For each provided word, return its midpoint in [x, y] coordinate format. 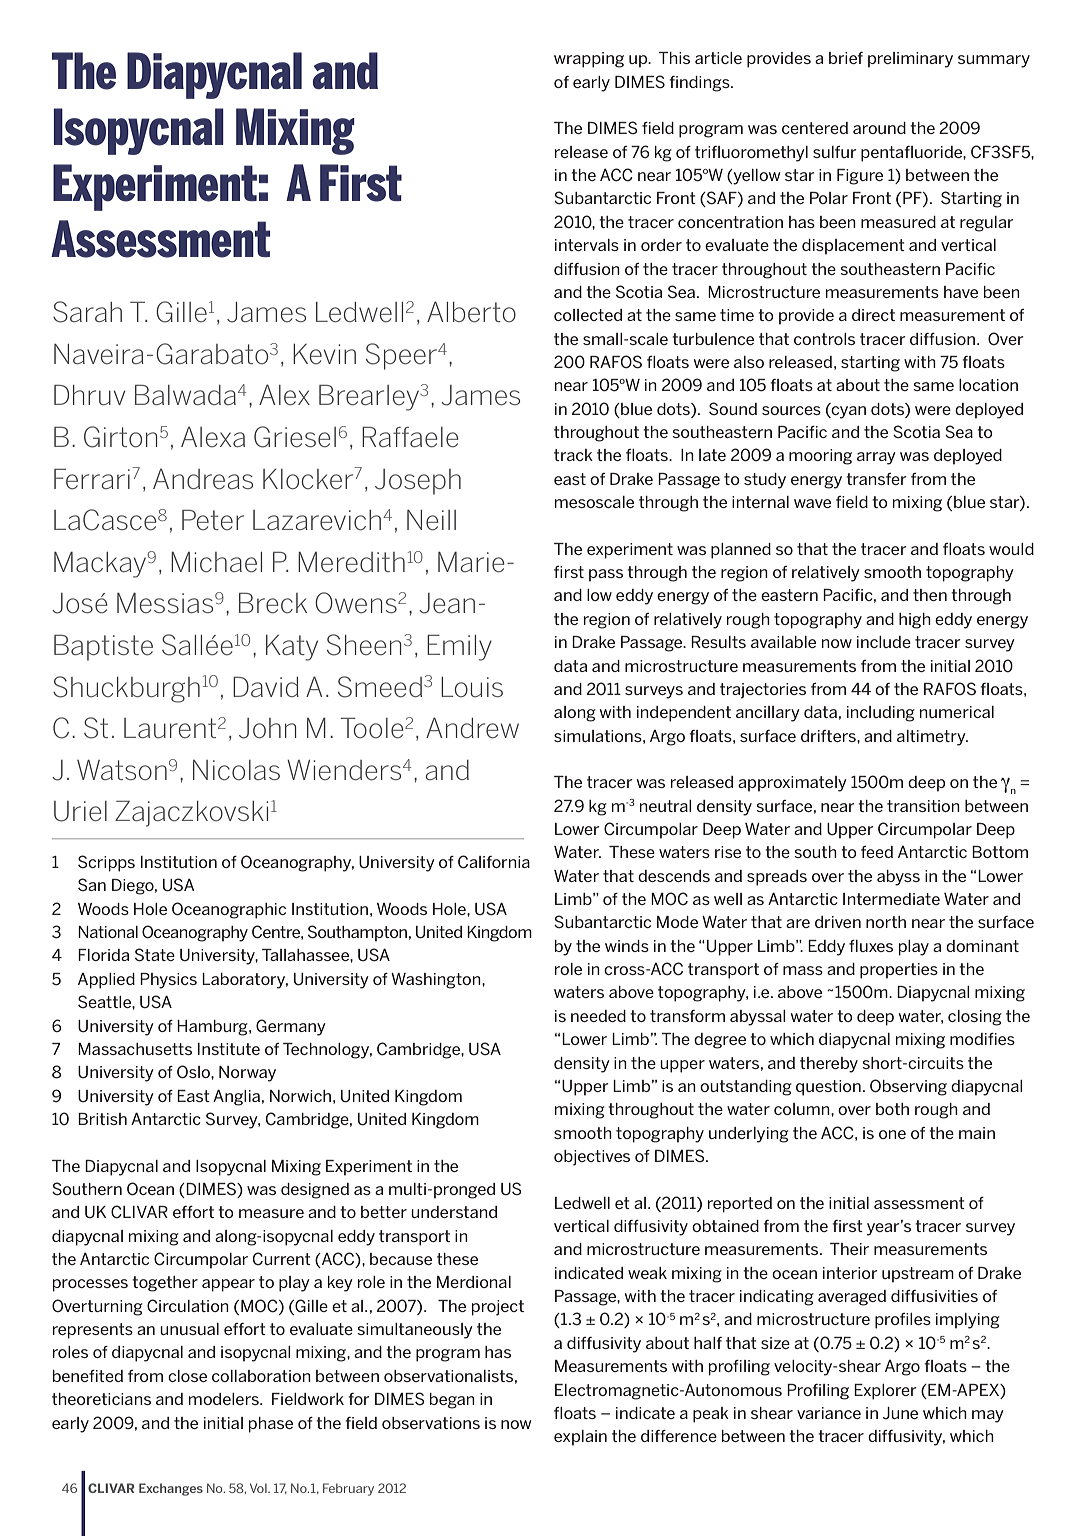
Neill [431, 520]
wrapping [589, 60]
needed [598, 1016]
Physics [168, 981]
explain [580, 1438]
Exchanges [171, 1489]
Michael [216, 562]
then [930, 595]
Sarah [87, 312]
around [879, 128]
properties [899, 971]
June [900, 1413]
